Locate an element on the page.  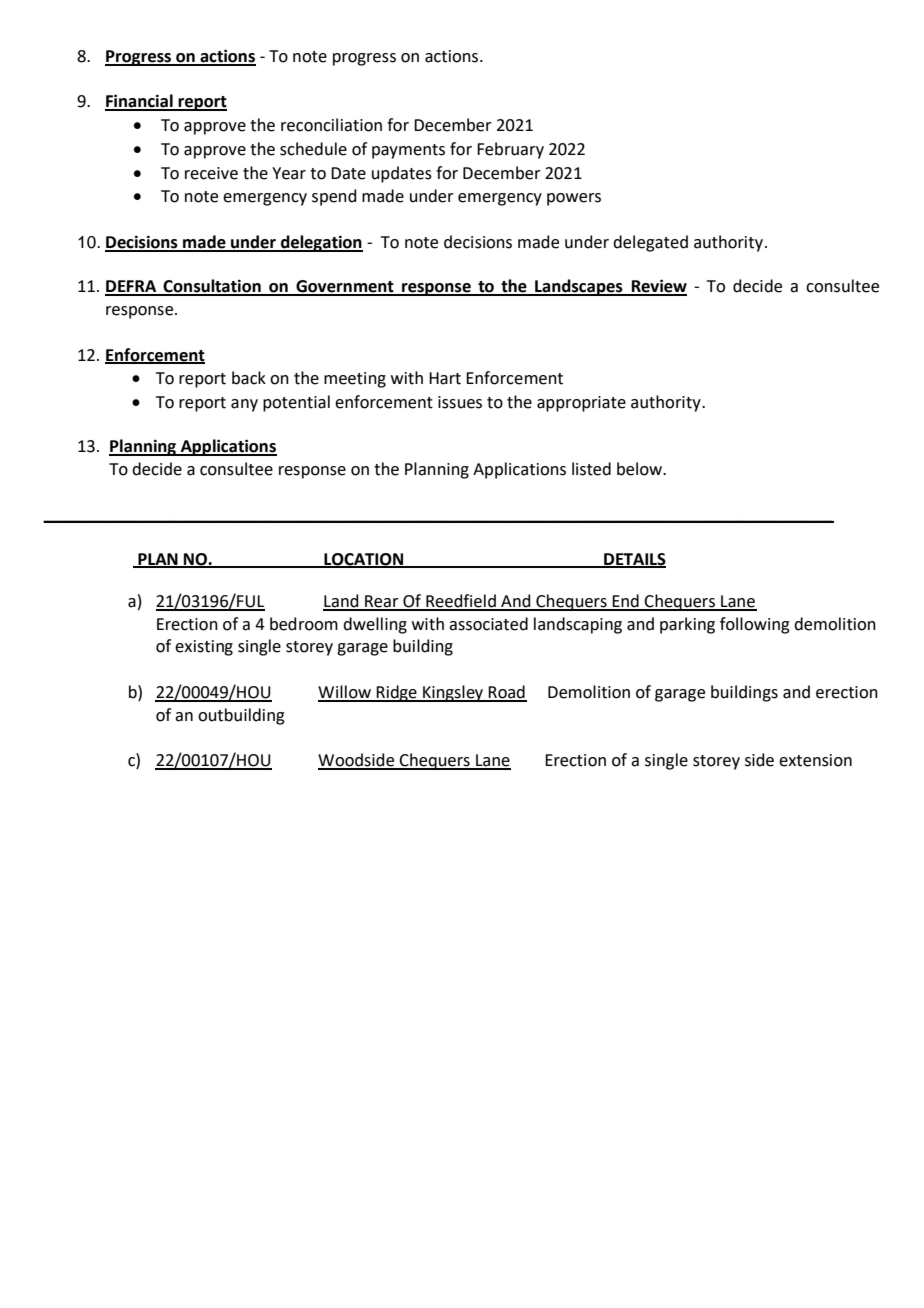
back is located at coordinates (249, 378).
